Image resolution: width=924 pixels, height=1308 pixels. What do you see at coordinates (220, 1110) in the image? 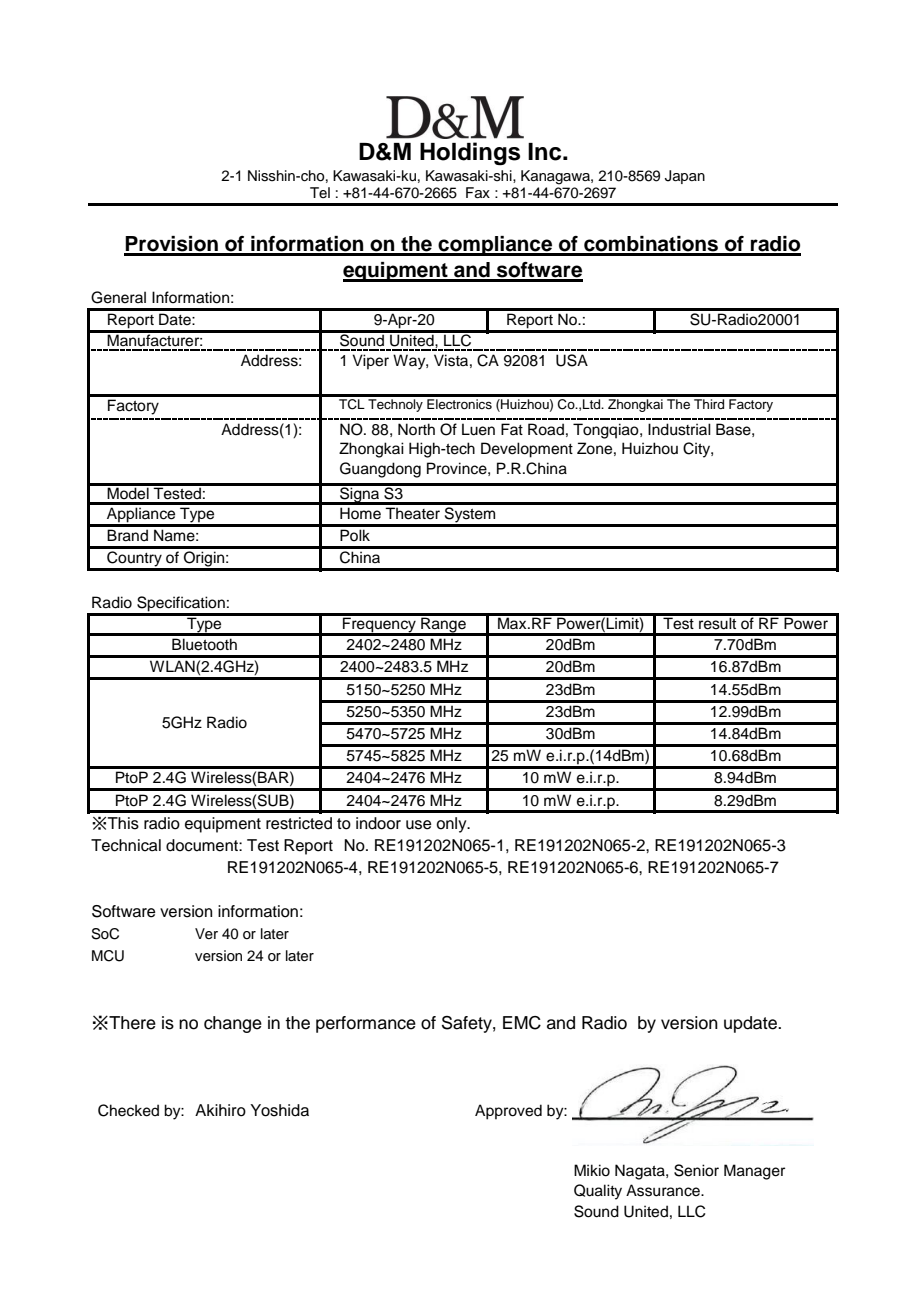
I see `Akihiro` at bounding box center [220, 1110].
